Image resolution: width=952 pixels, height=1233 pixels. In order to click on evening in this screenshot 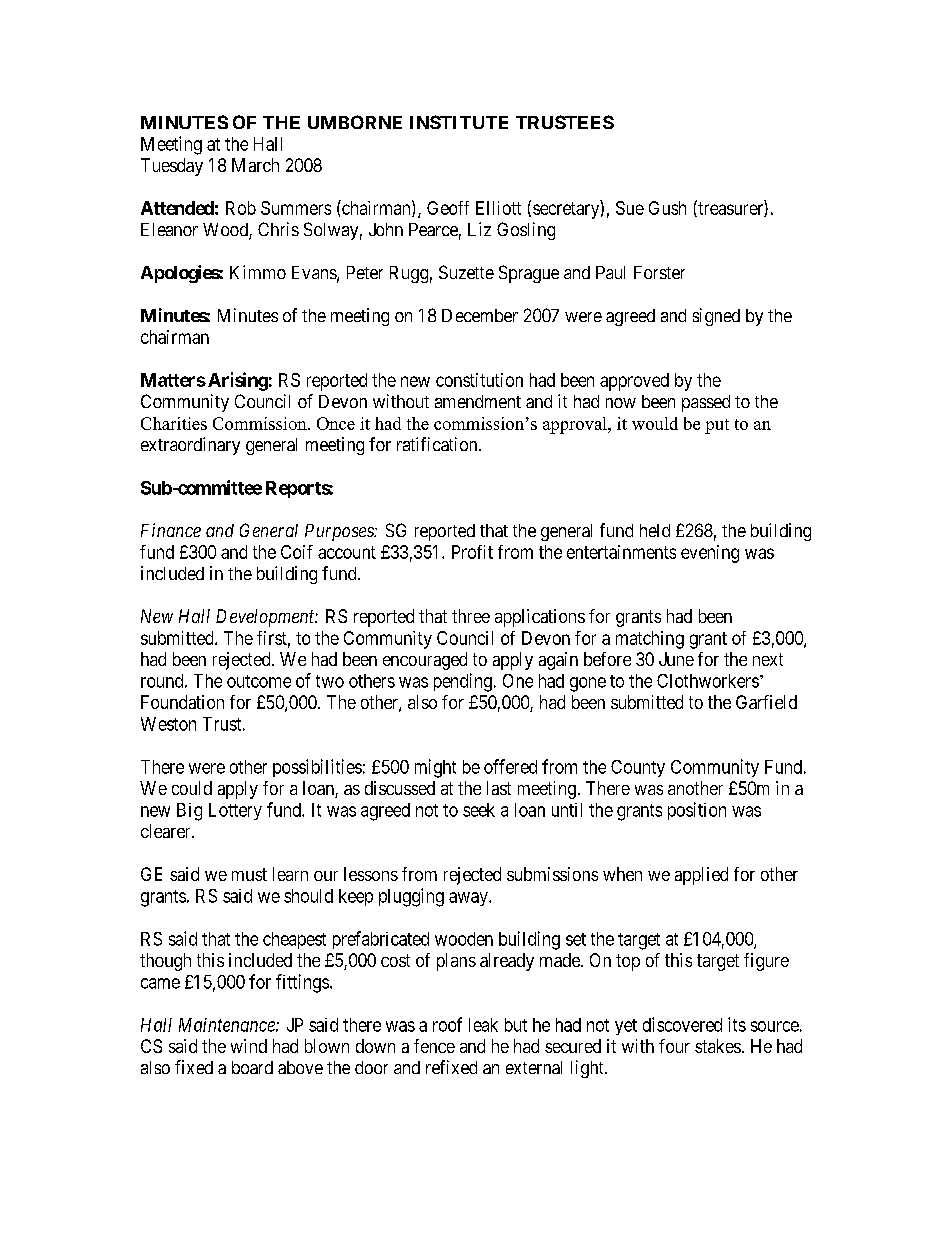, I will do `click(710, 554)`.
